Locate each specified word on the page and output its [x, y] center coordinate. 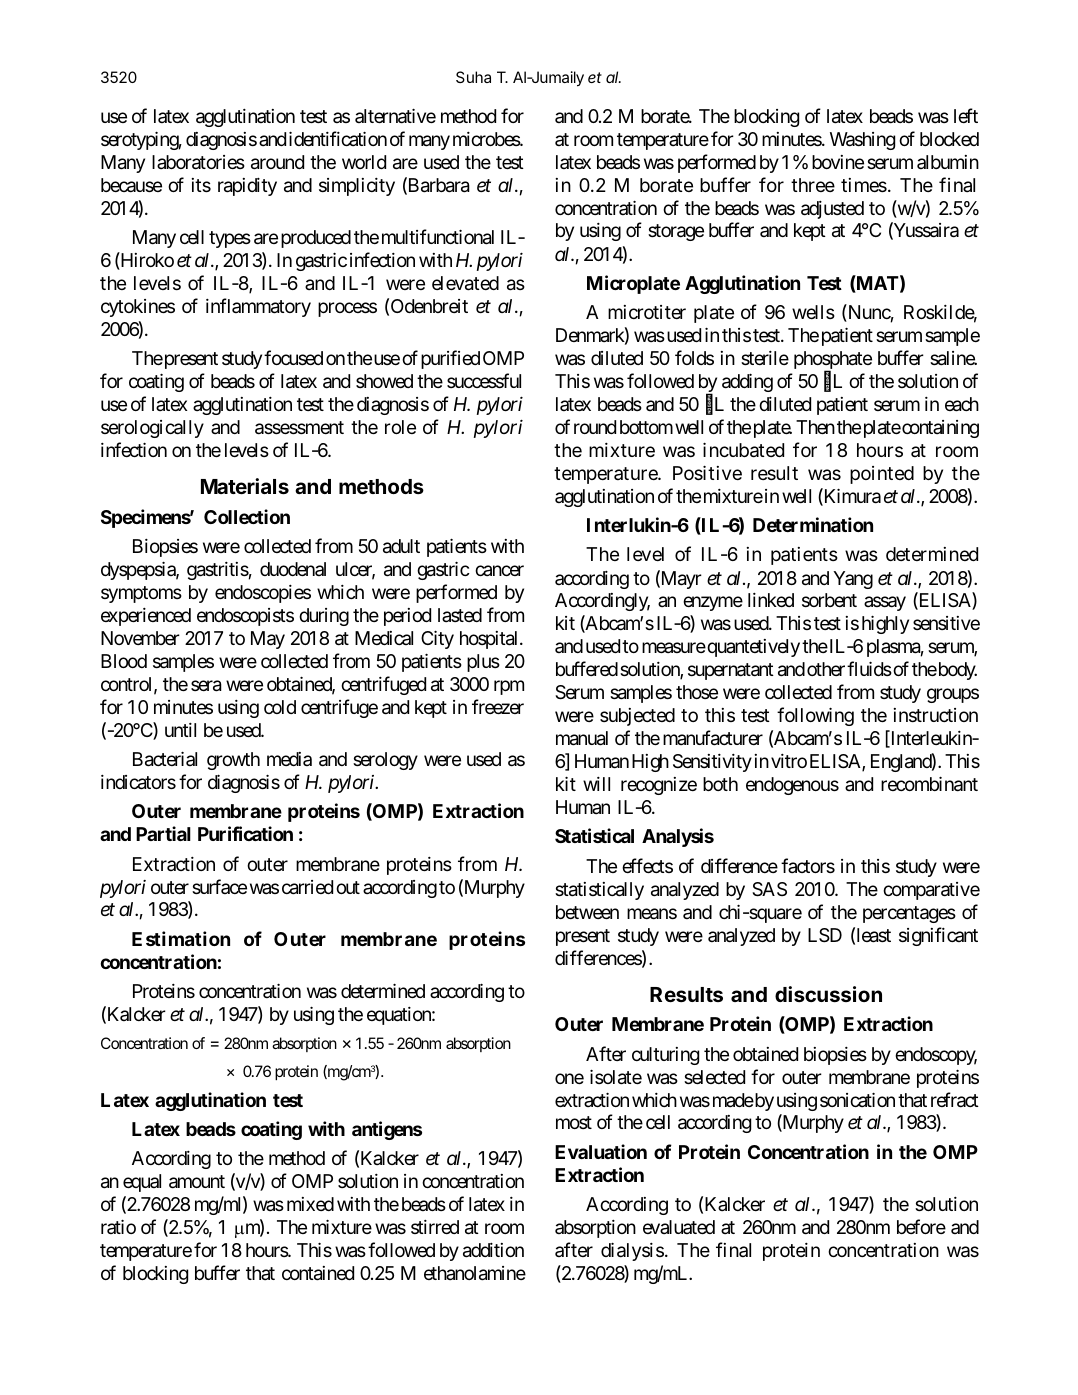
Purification [245, 833]
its [201, 185]
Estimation [181, 938]
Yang [853, 580]
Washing [862, 141]
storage [676, 233]
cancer [499, 570]
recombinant [929, 784]
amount [197, 1182]
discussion [828, 994]
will [596, 784]
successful [484, 380]
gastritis [218, 571]
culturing [665, 1056]
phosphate [833, 361]
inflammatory [258, 307]
